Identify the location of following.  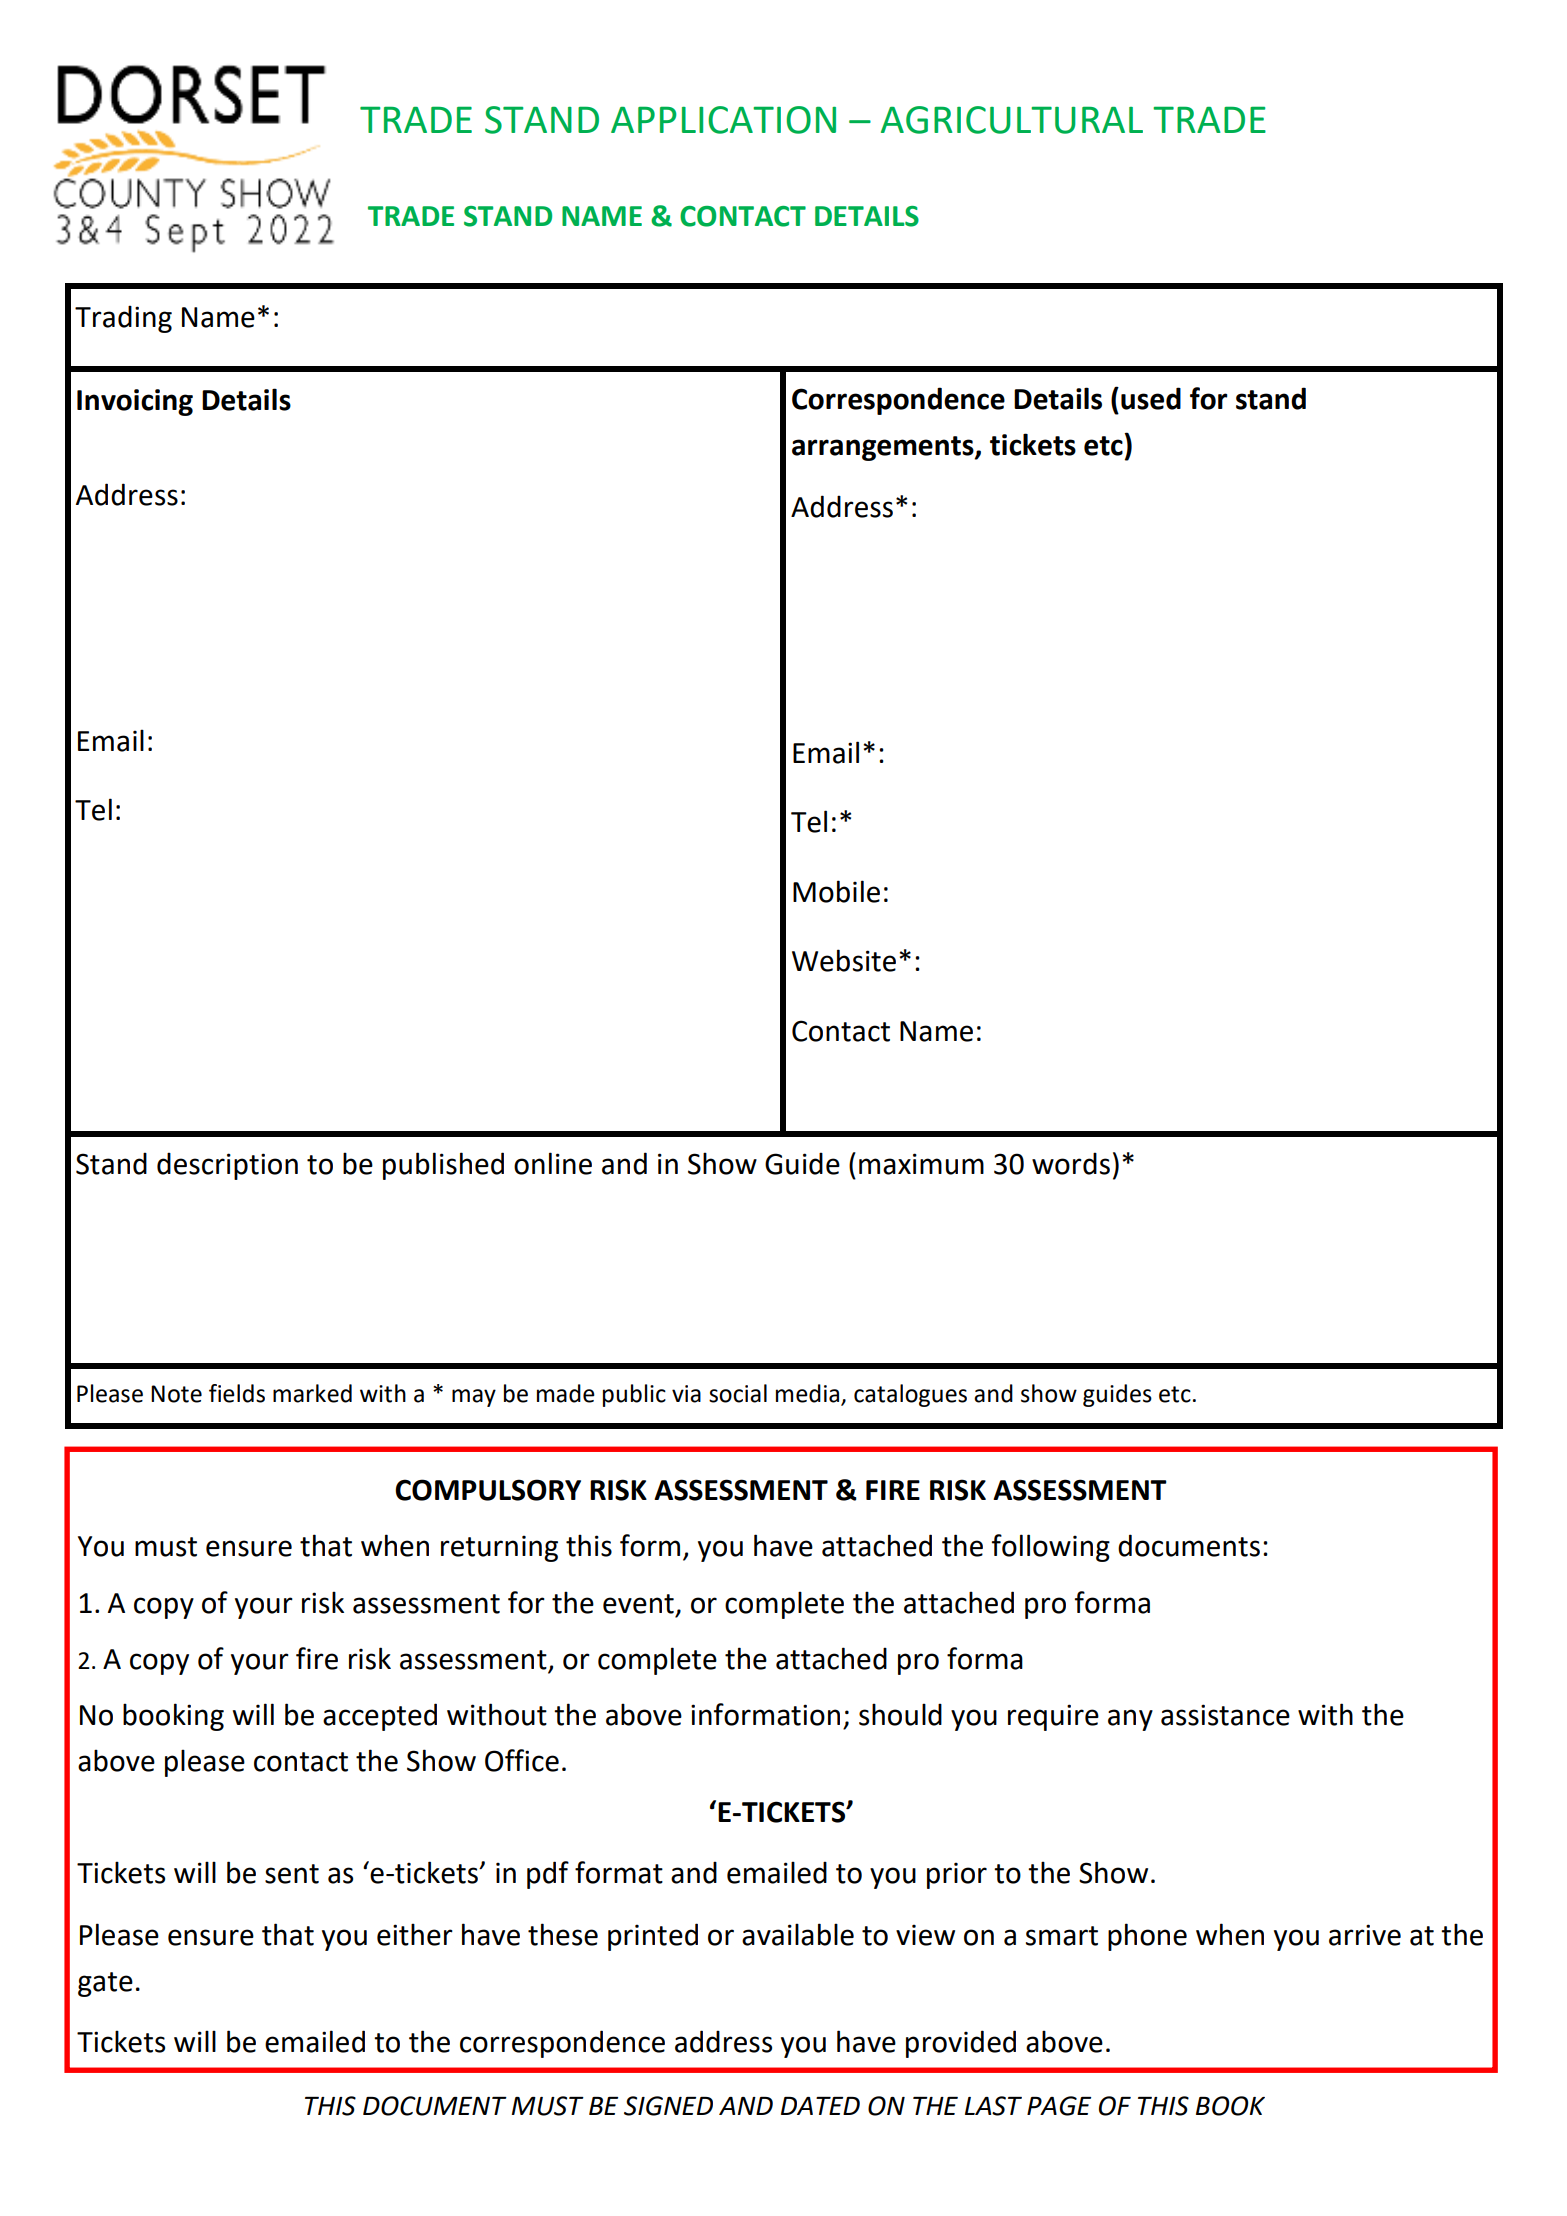
(1051, 1548).
